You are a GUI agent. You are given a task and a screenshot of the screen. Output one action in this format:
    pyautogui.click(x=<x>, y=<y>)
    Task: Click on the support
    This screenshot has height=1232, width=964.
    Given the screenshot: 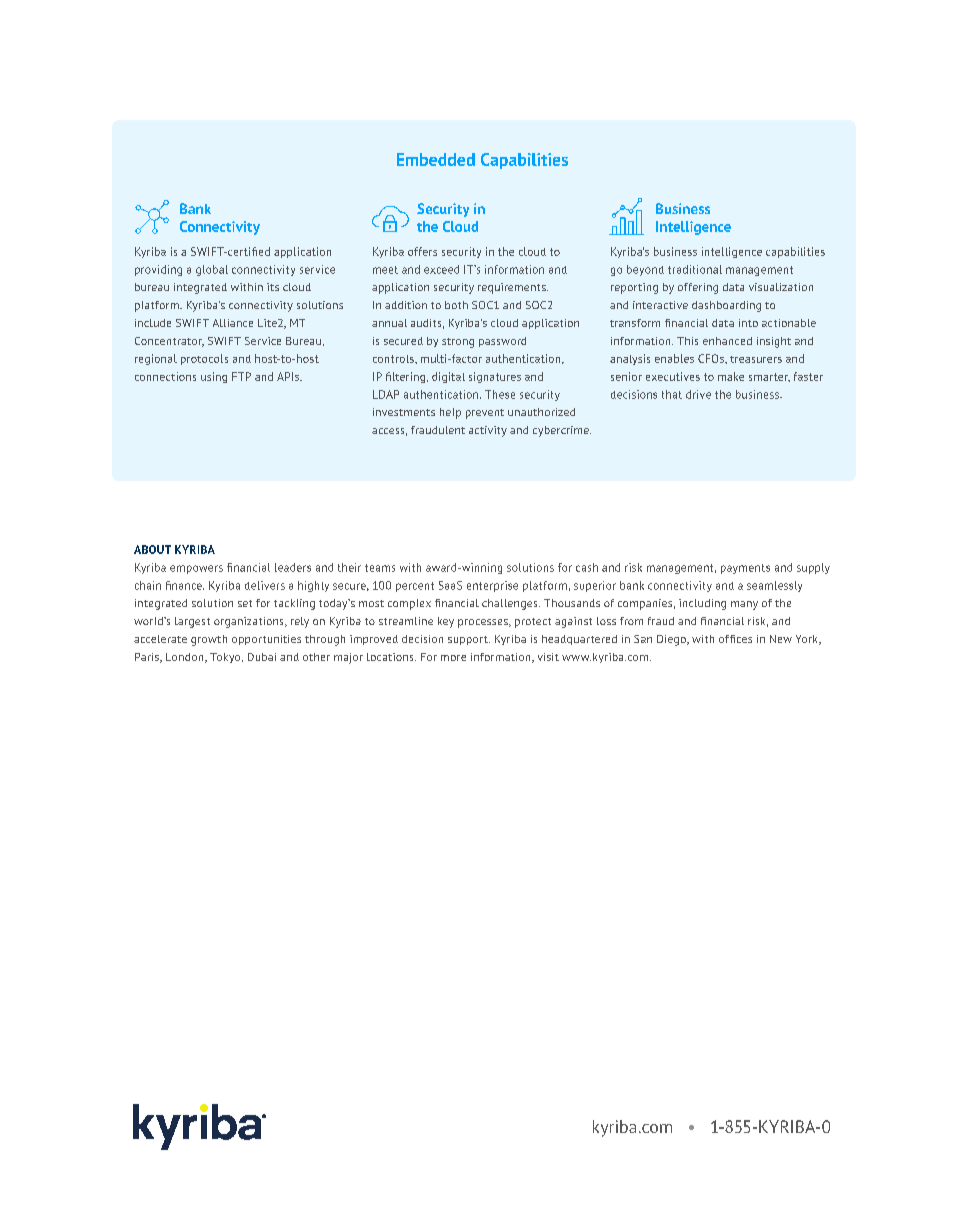 What is the action you would take?
    pyautogui.click(x=469, y=640)
